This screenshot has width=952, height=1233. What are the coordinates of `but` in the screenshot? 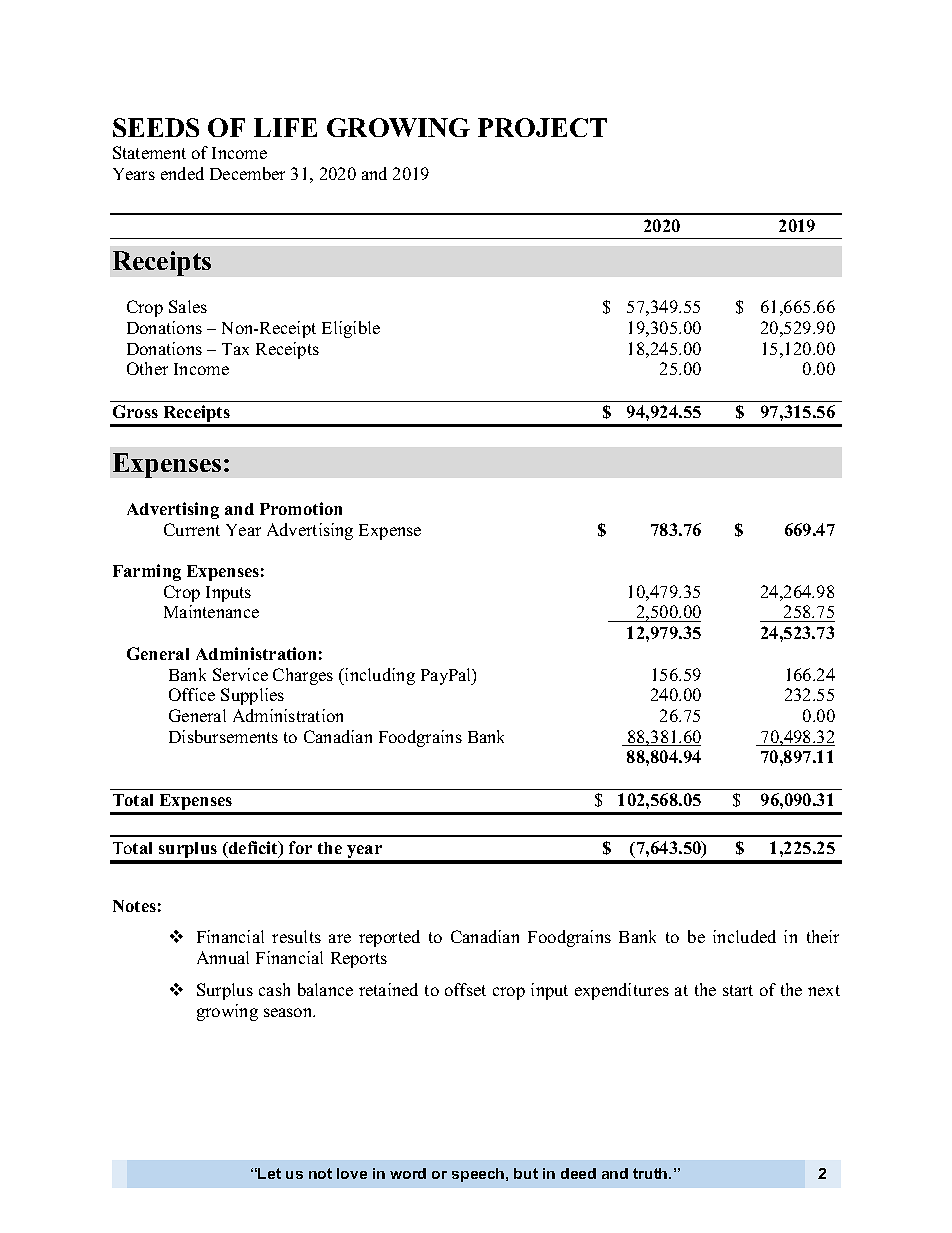 It's located at (526, 1173).
